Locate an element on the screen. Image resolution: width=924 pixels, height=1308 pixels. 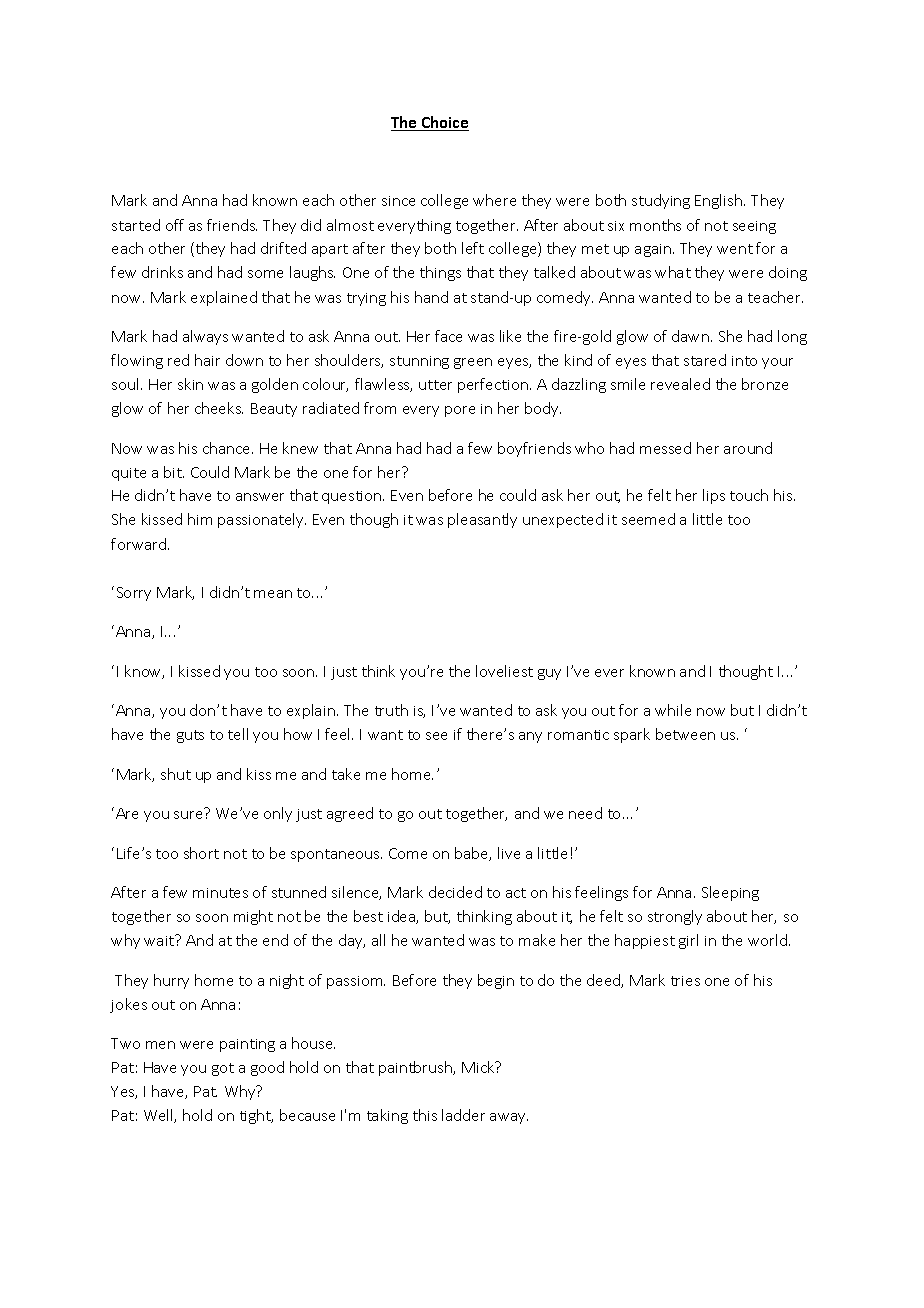
got is located at coordinates (223, 1069).
